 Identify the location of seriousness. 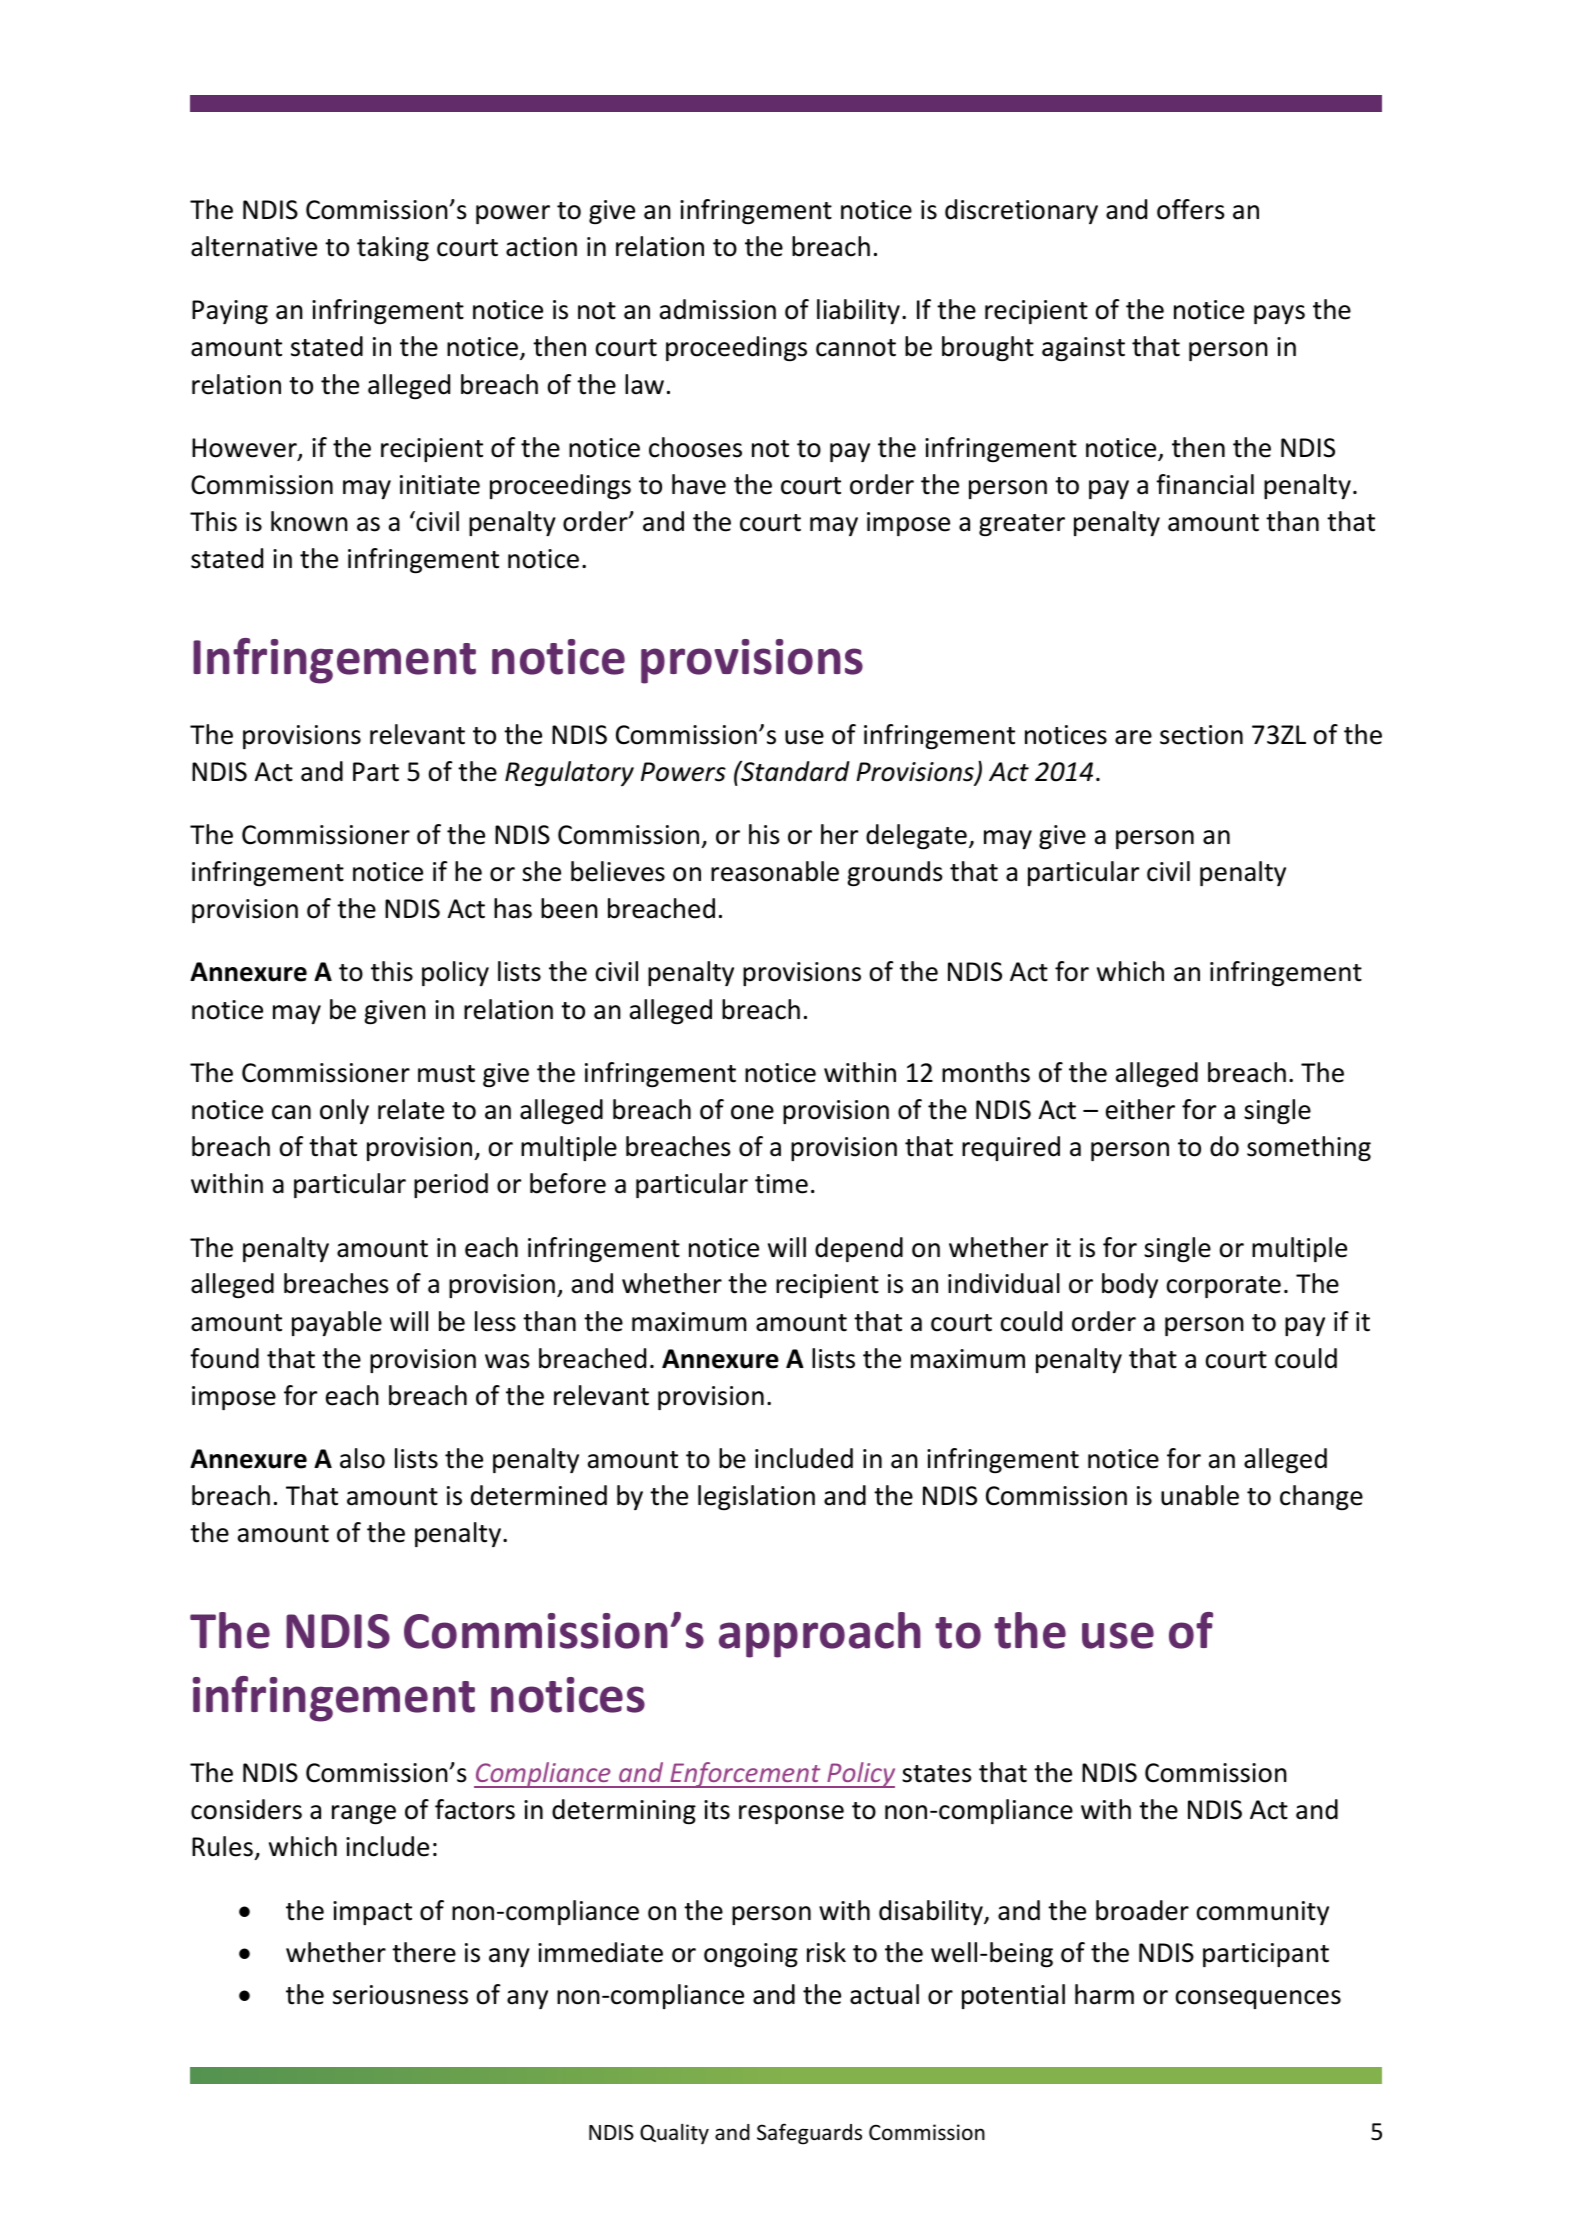
(400, 1995).
